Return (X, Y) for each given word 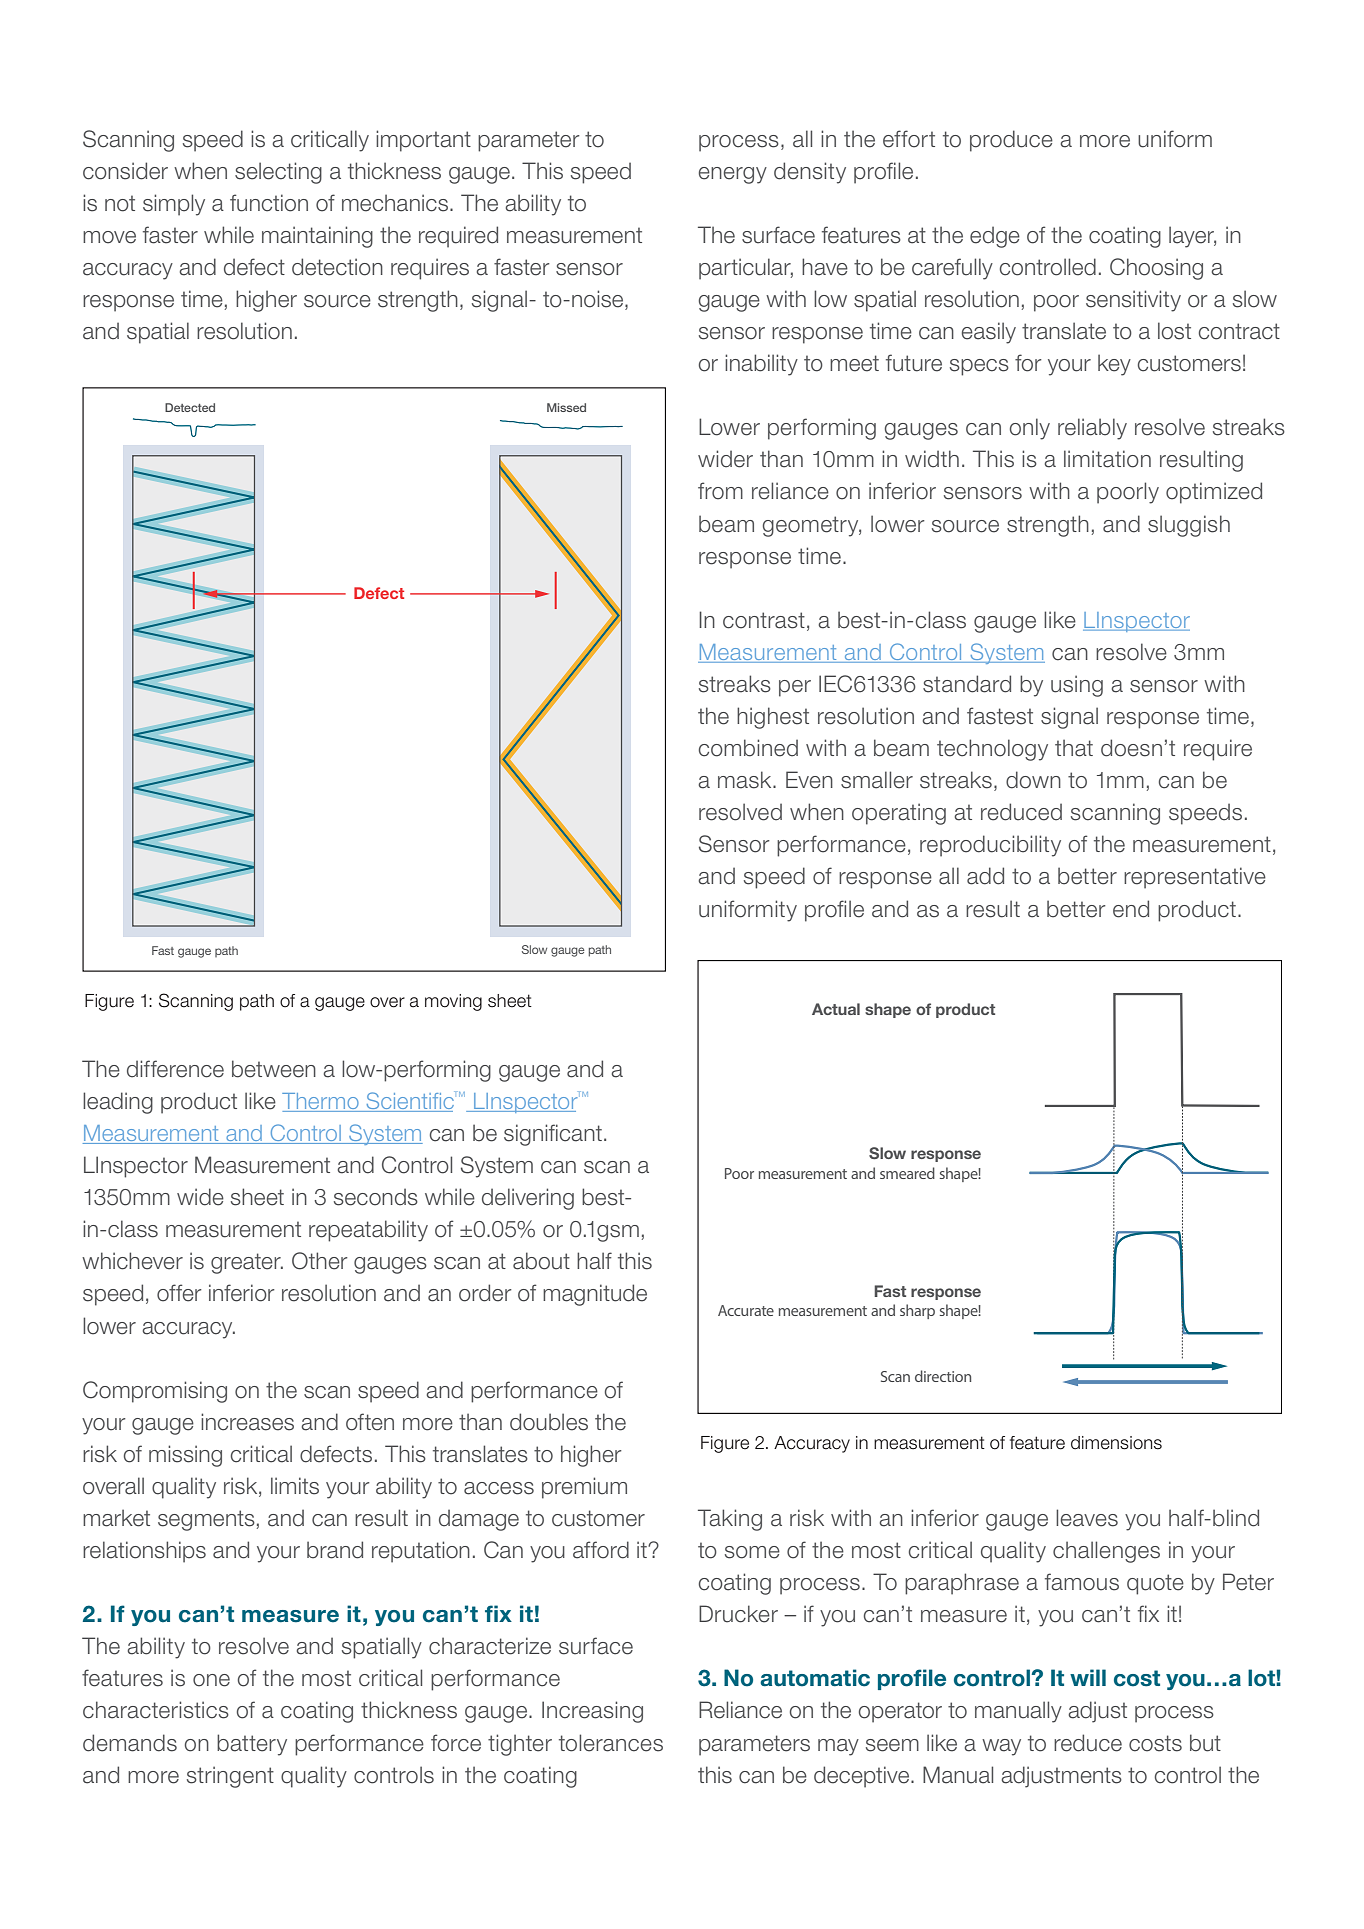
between (274, 1069)
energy (733, 175)
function (269, 203)
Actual (836, 1009)
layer (1192, 237)
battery (252, 1745)
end (1131, 909)
